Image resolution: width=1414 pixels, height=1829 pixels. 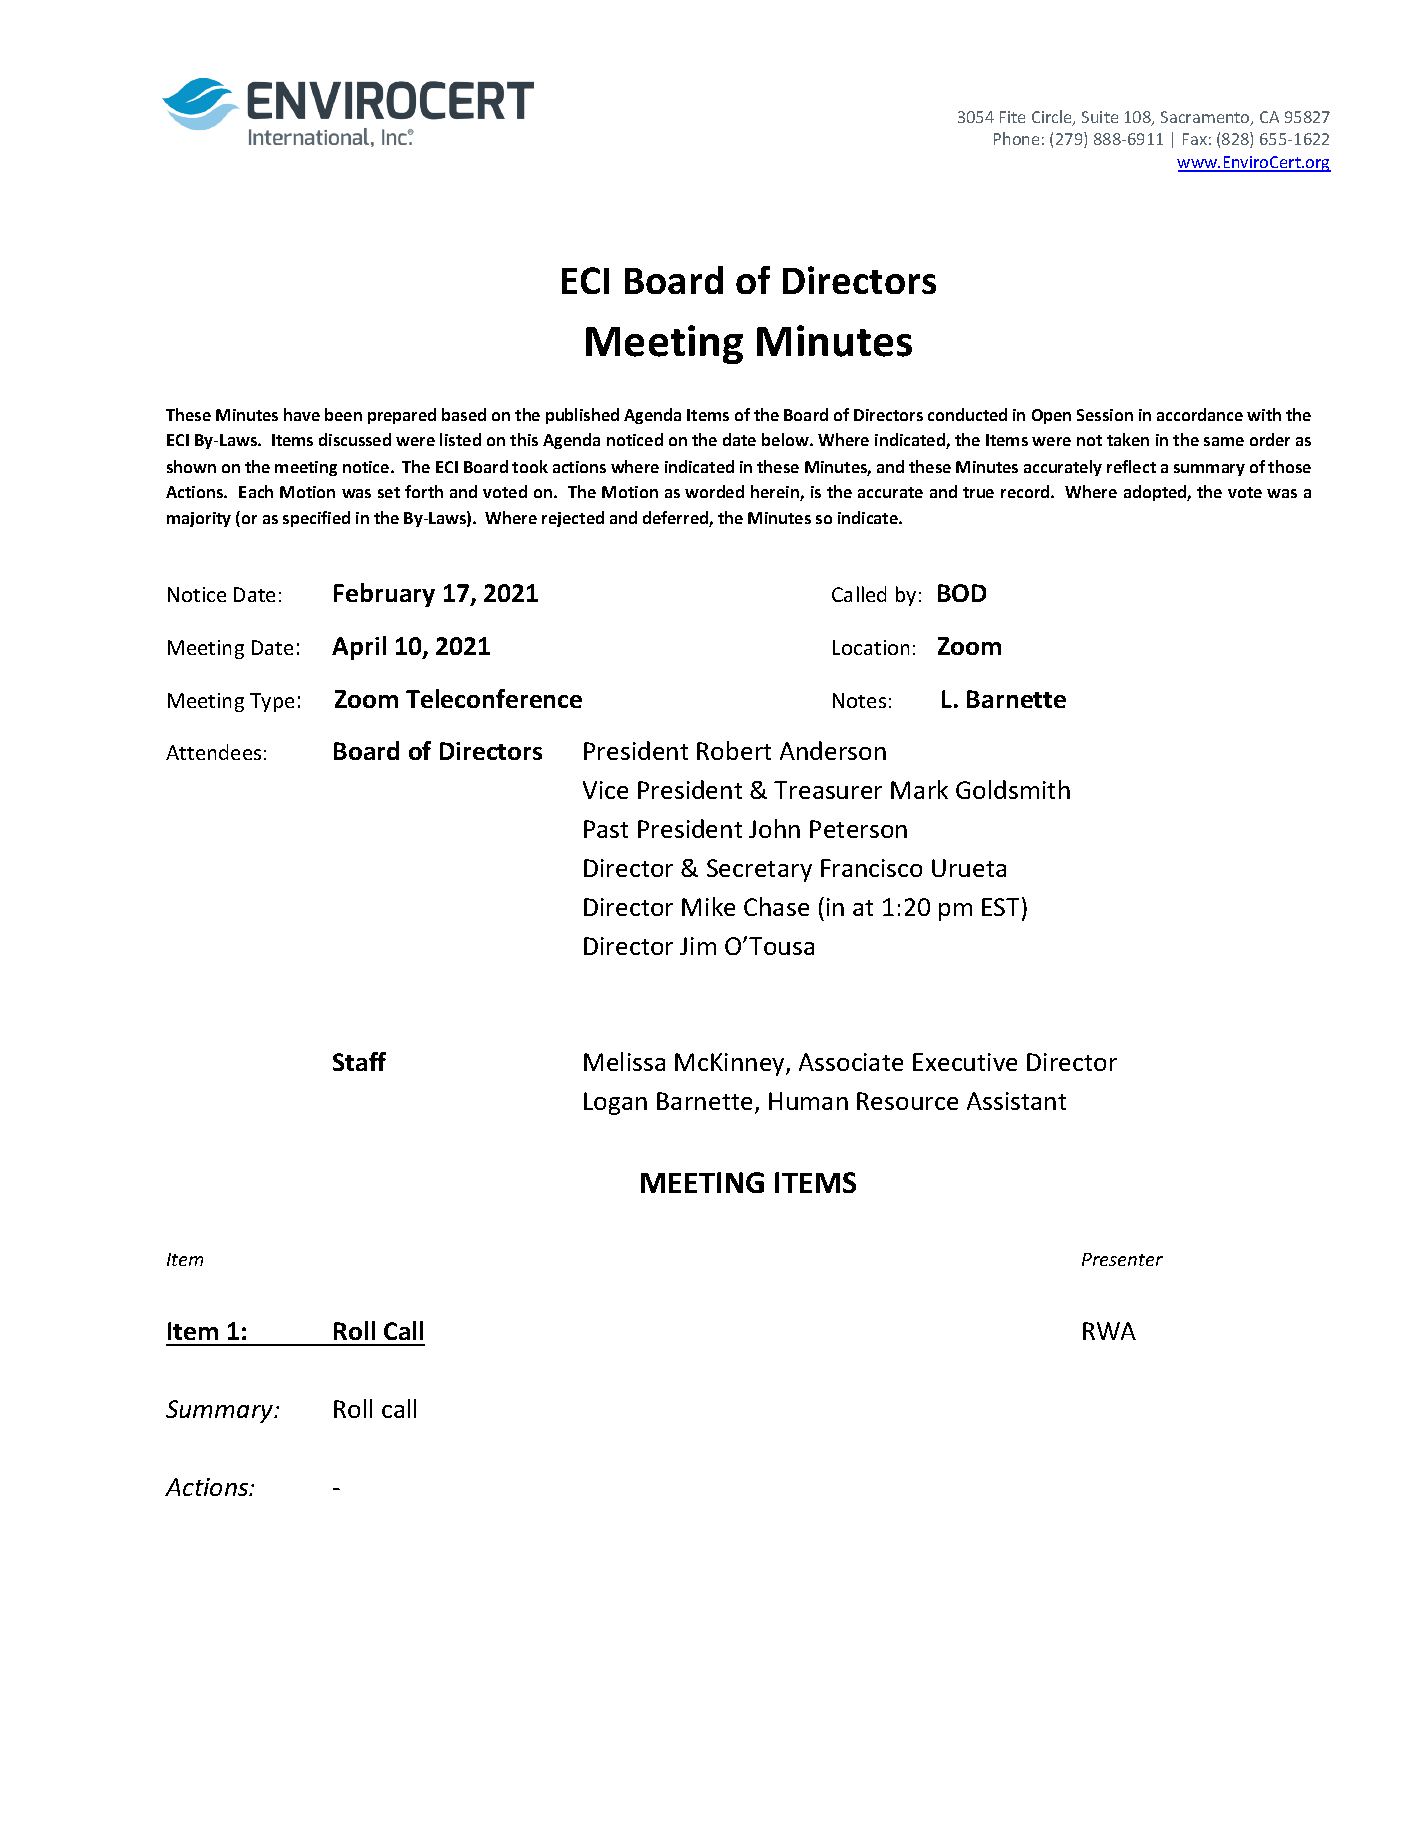 I want to click on Phone, so click(x=1016, y=138).
